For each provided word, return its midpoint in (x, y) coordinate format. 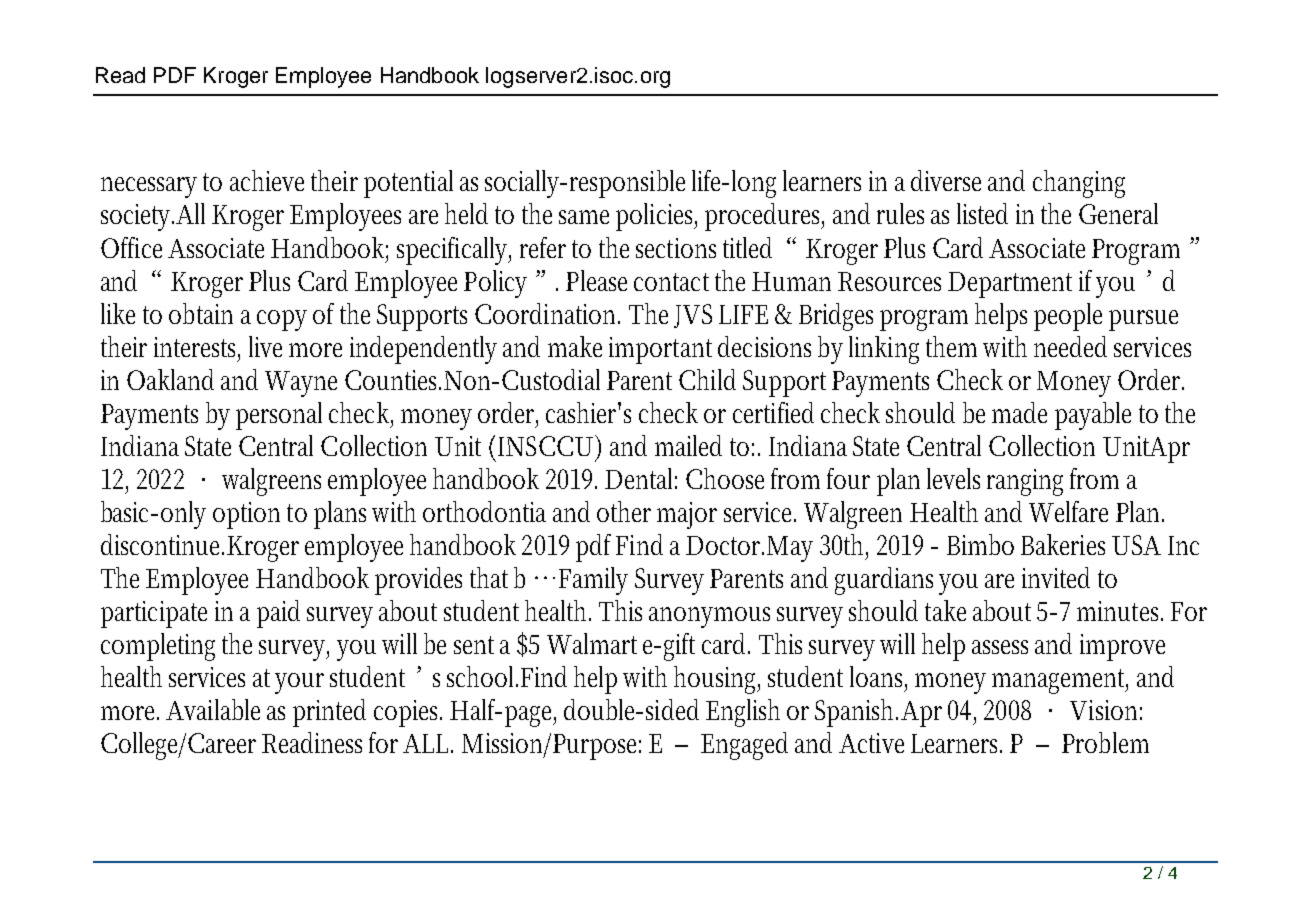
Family (593, 581)
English (743, 713)
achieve (267, 180)
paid (278, 614)
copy (282, 320)
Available (213, 709)
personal (279, 416)
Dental (641, 478)
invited (1056, 577)
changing (1079, 184)
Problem (1105, 742)
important (660, 350)
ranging (1025, 482)
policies (656, 217)
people (1068, 317)
